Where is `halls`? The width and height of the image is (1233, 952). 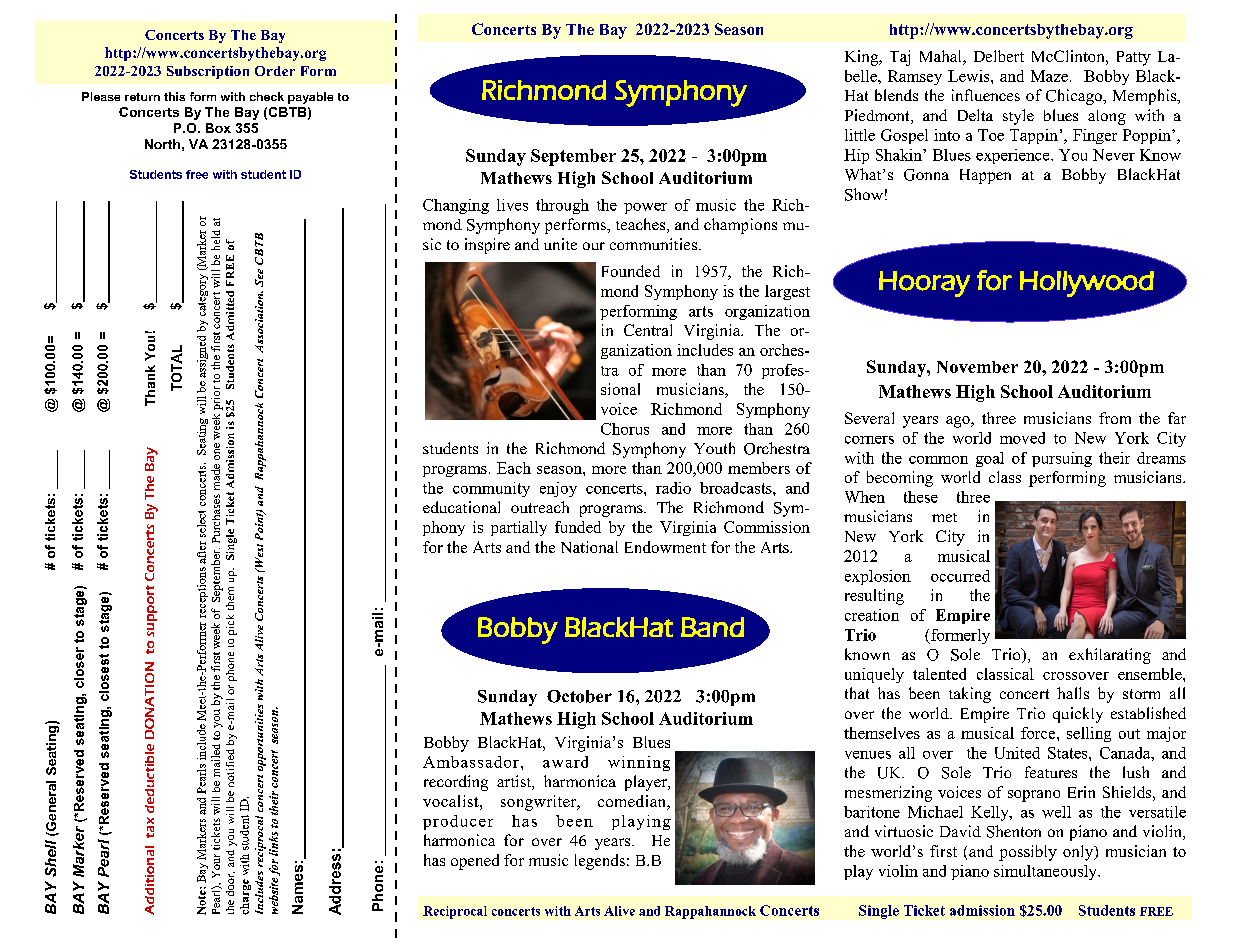
halls is located at coordinates (1073, 693).
